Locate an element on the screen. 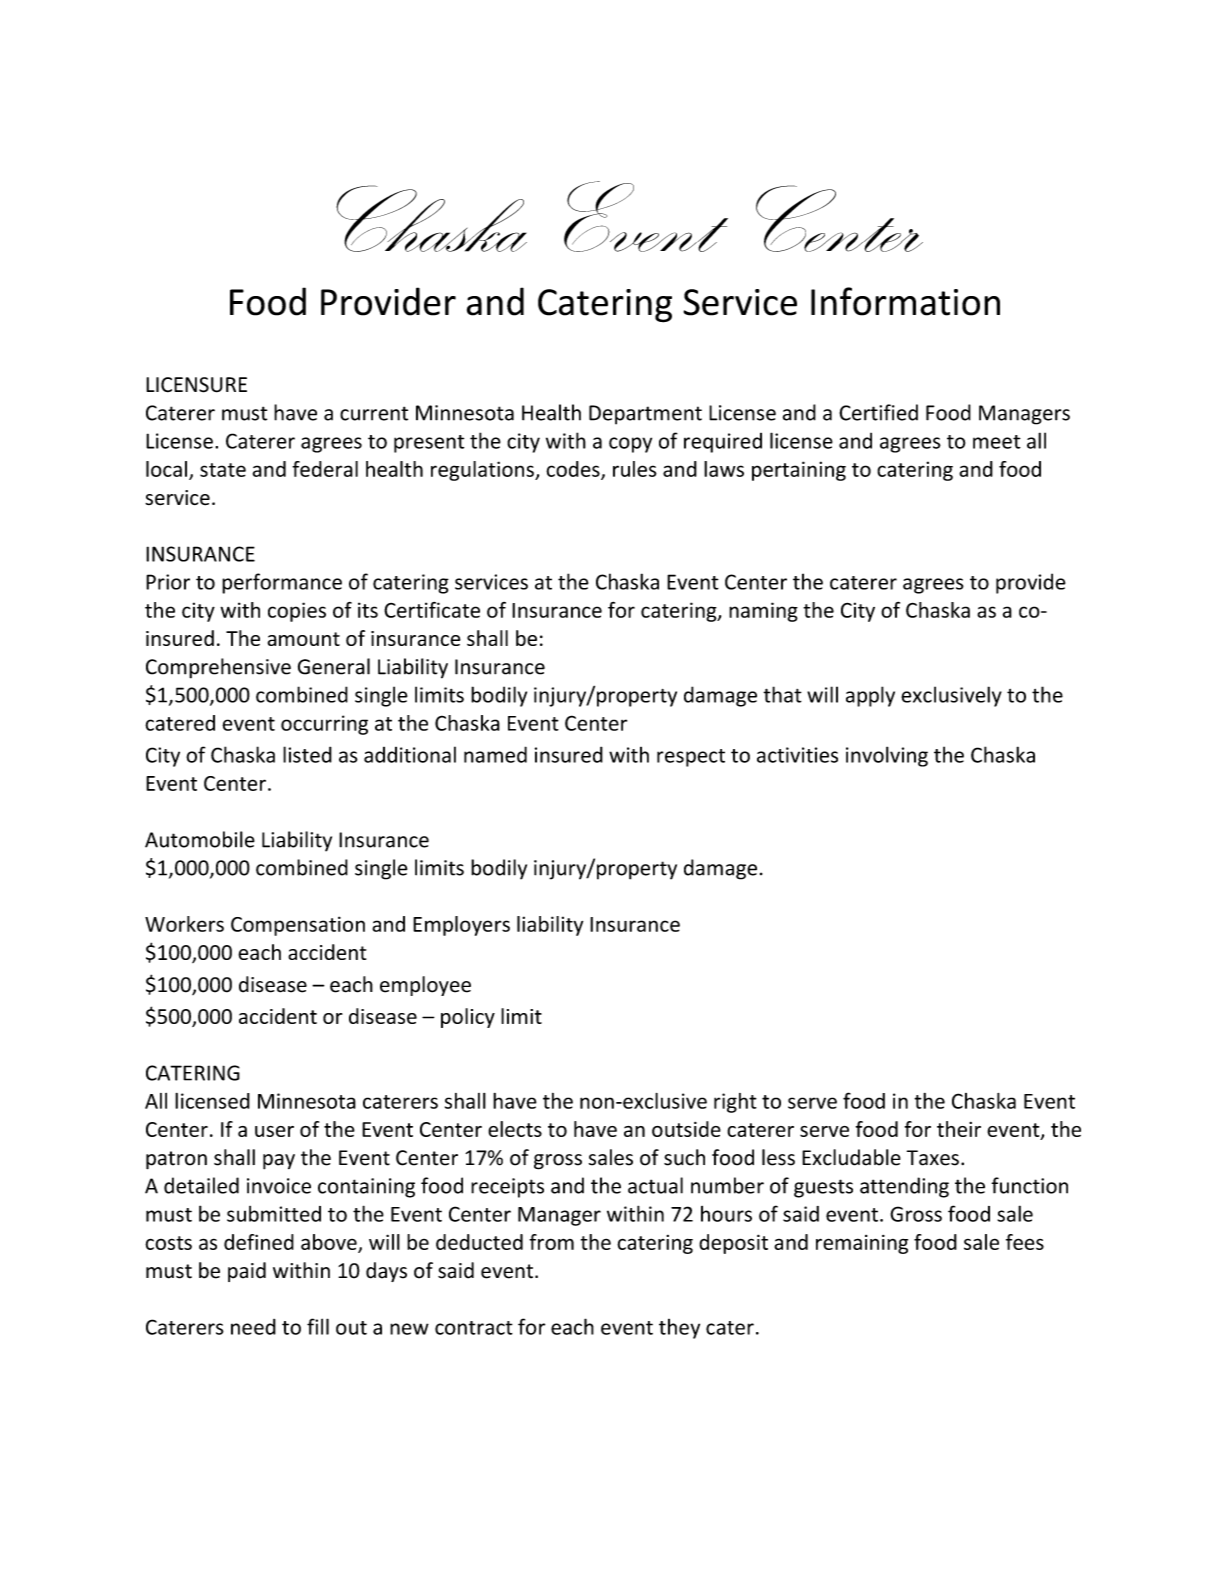 This screenshot has width=1231, height=1593. Information is located at coordinates (905, 301).
